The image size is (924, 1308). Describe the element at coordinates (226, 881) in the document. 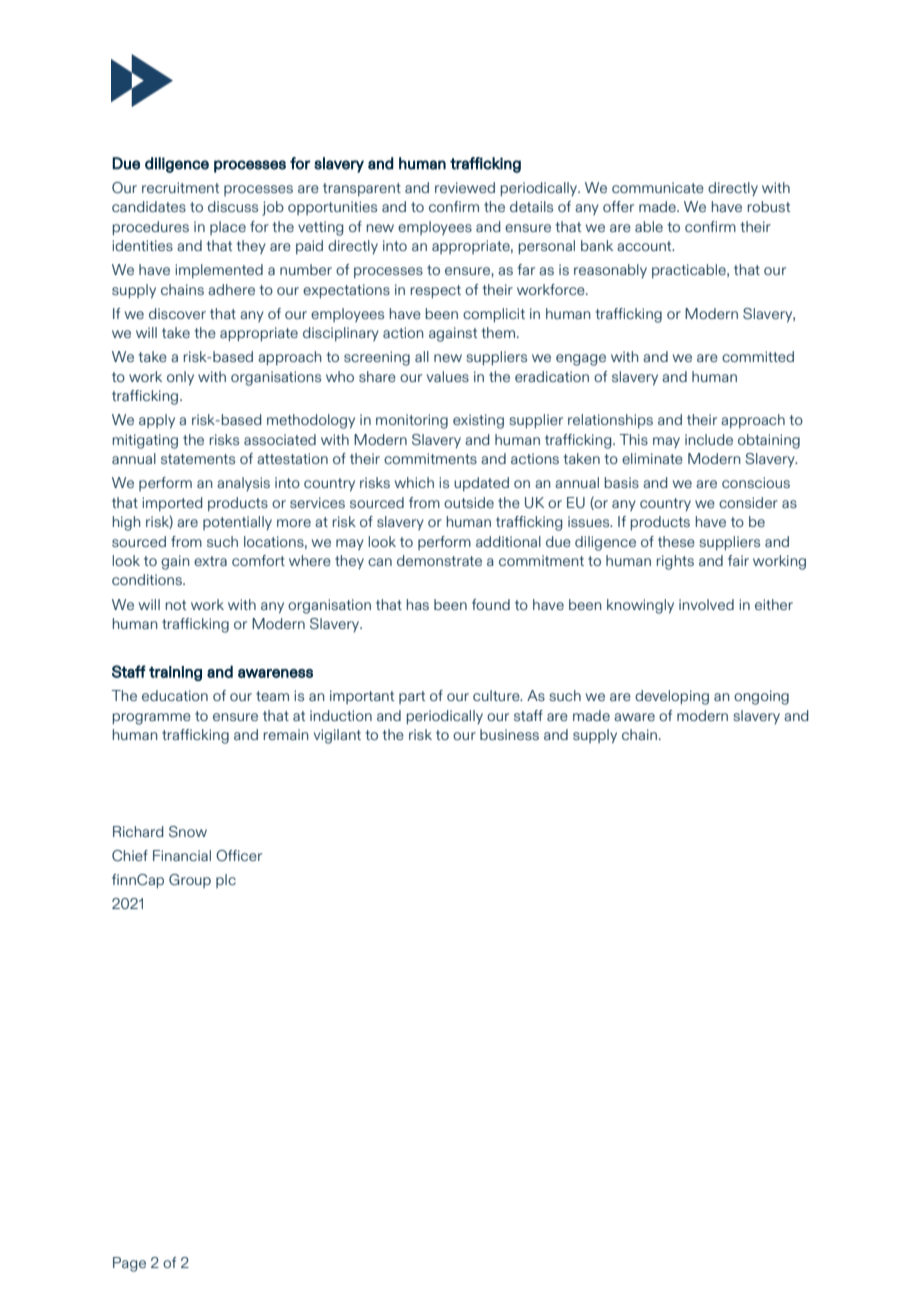

I see `plc` at that location.
